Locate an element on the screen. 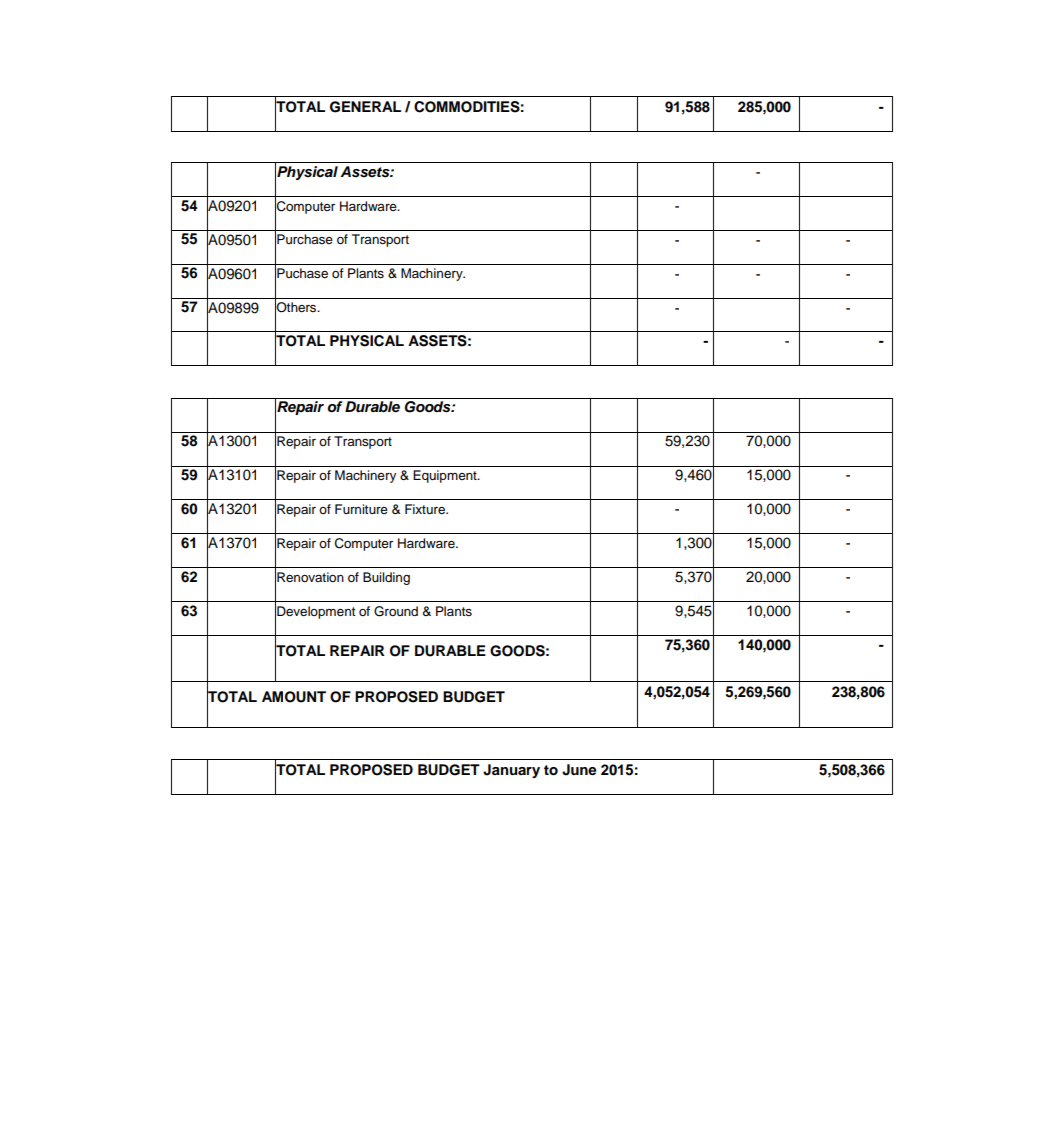  Fixture is located at coordinates (426, 509).
